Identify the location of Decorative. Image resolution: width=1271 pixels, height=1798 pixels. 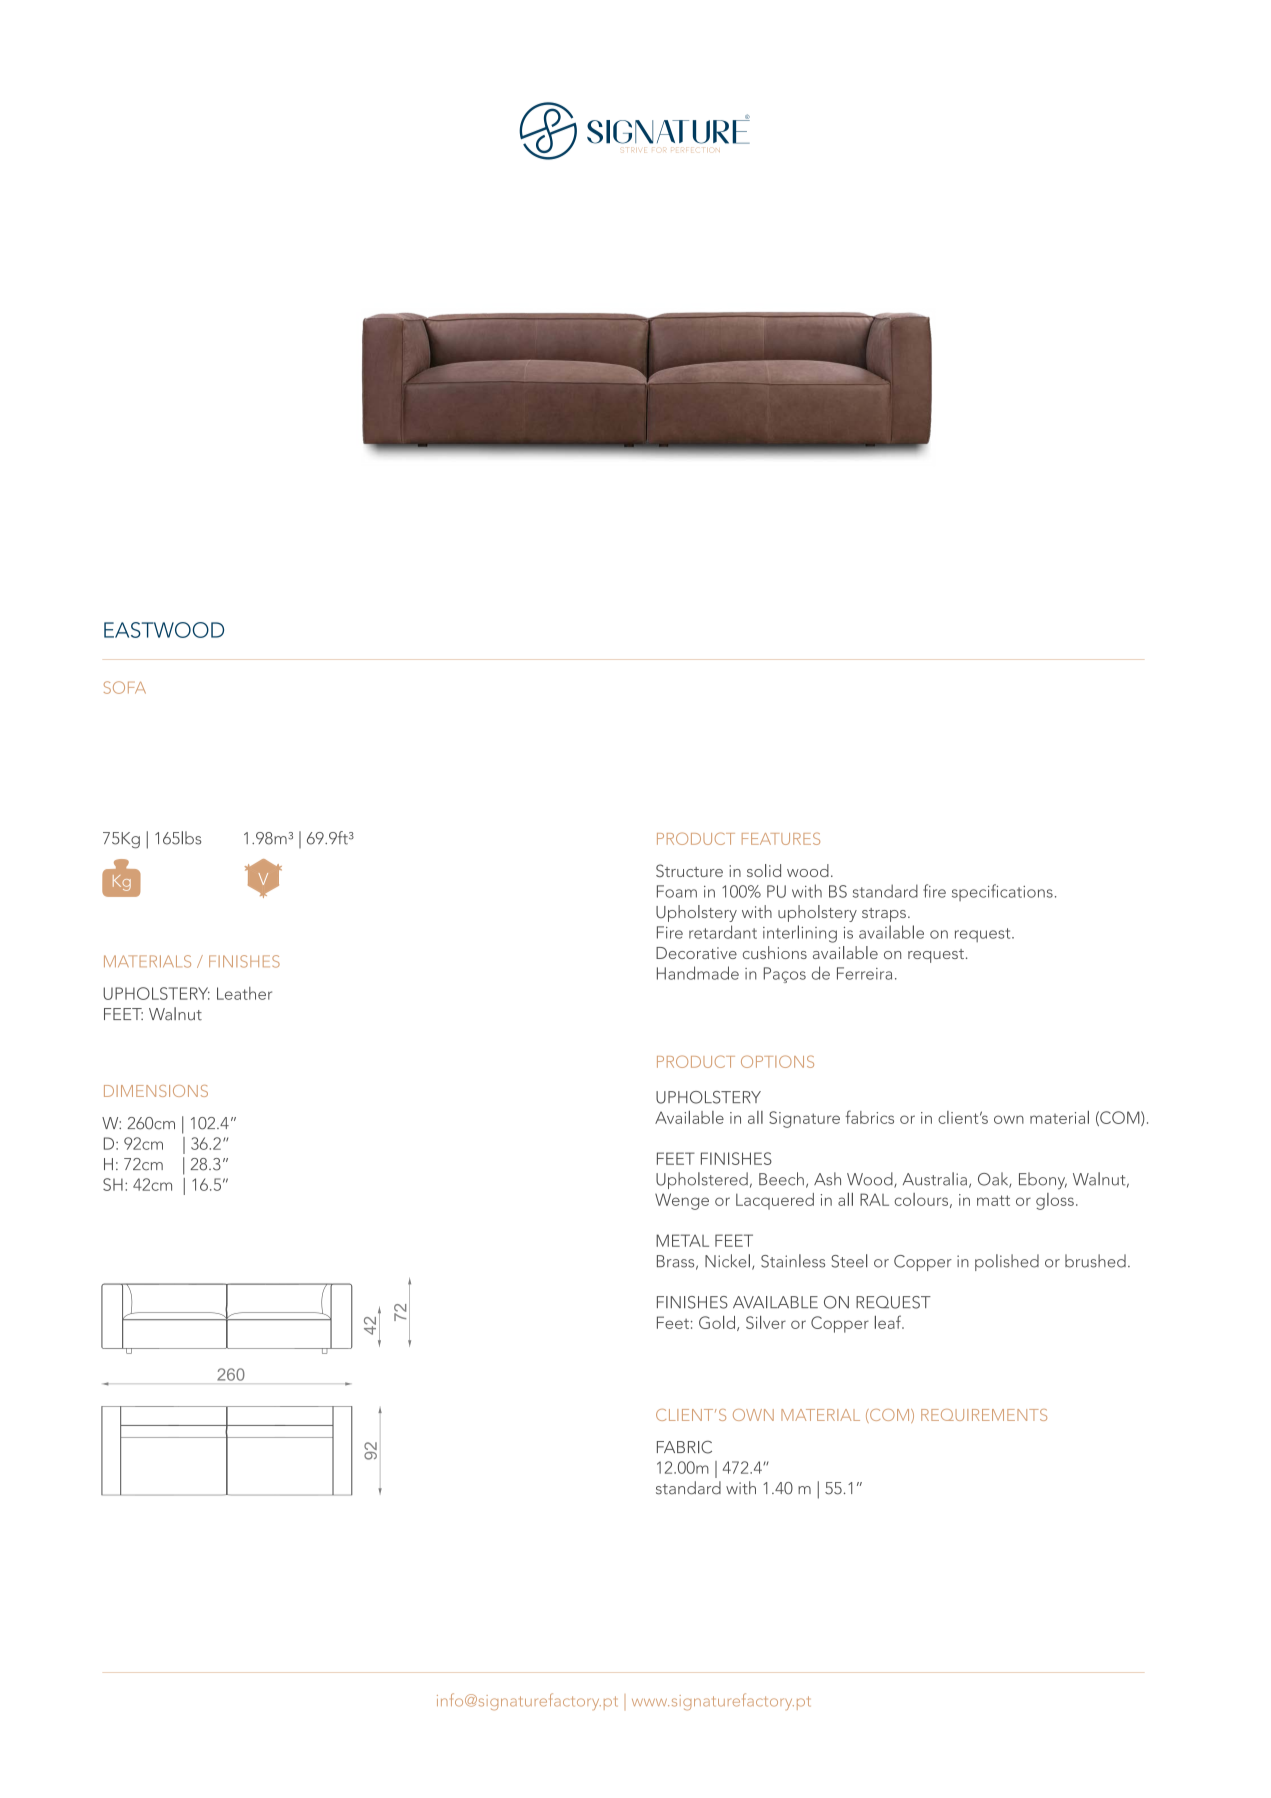
(696, 953).
